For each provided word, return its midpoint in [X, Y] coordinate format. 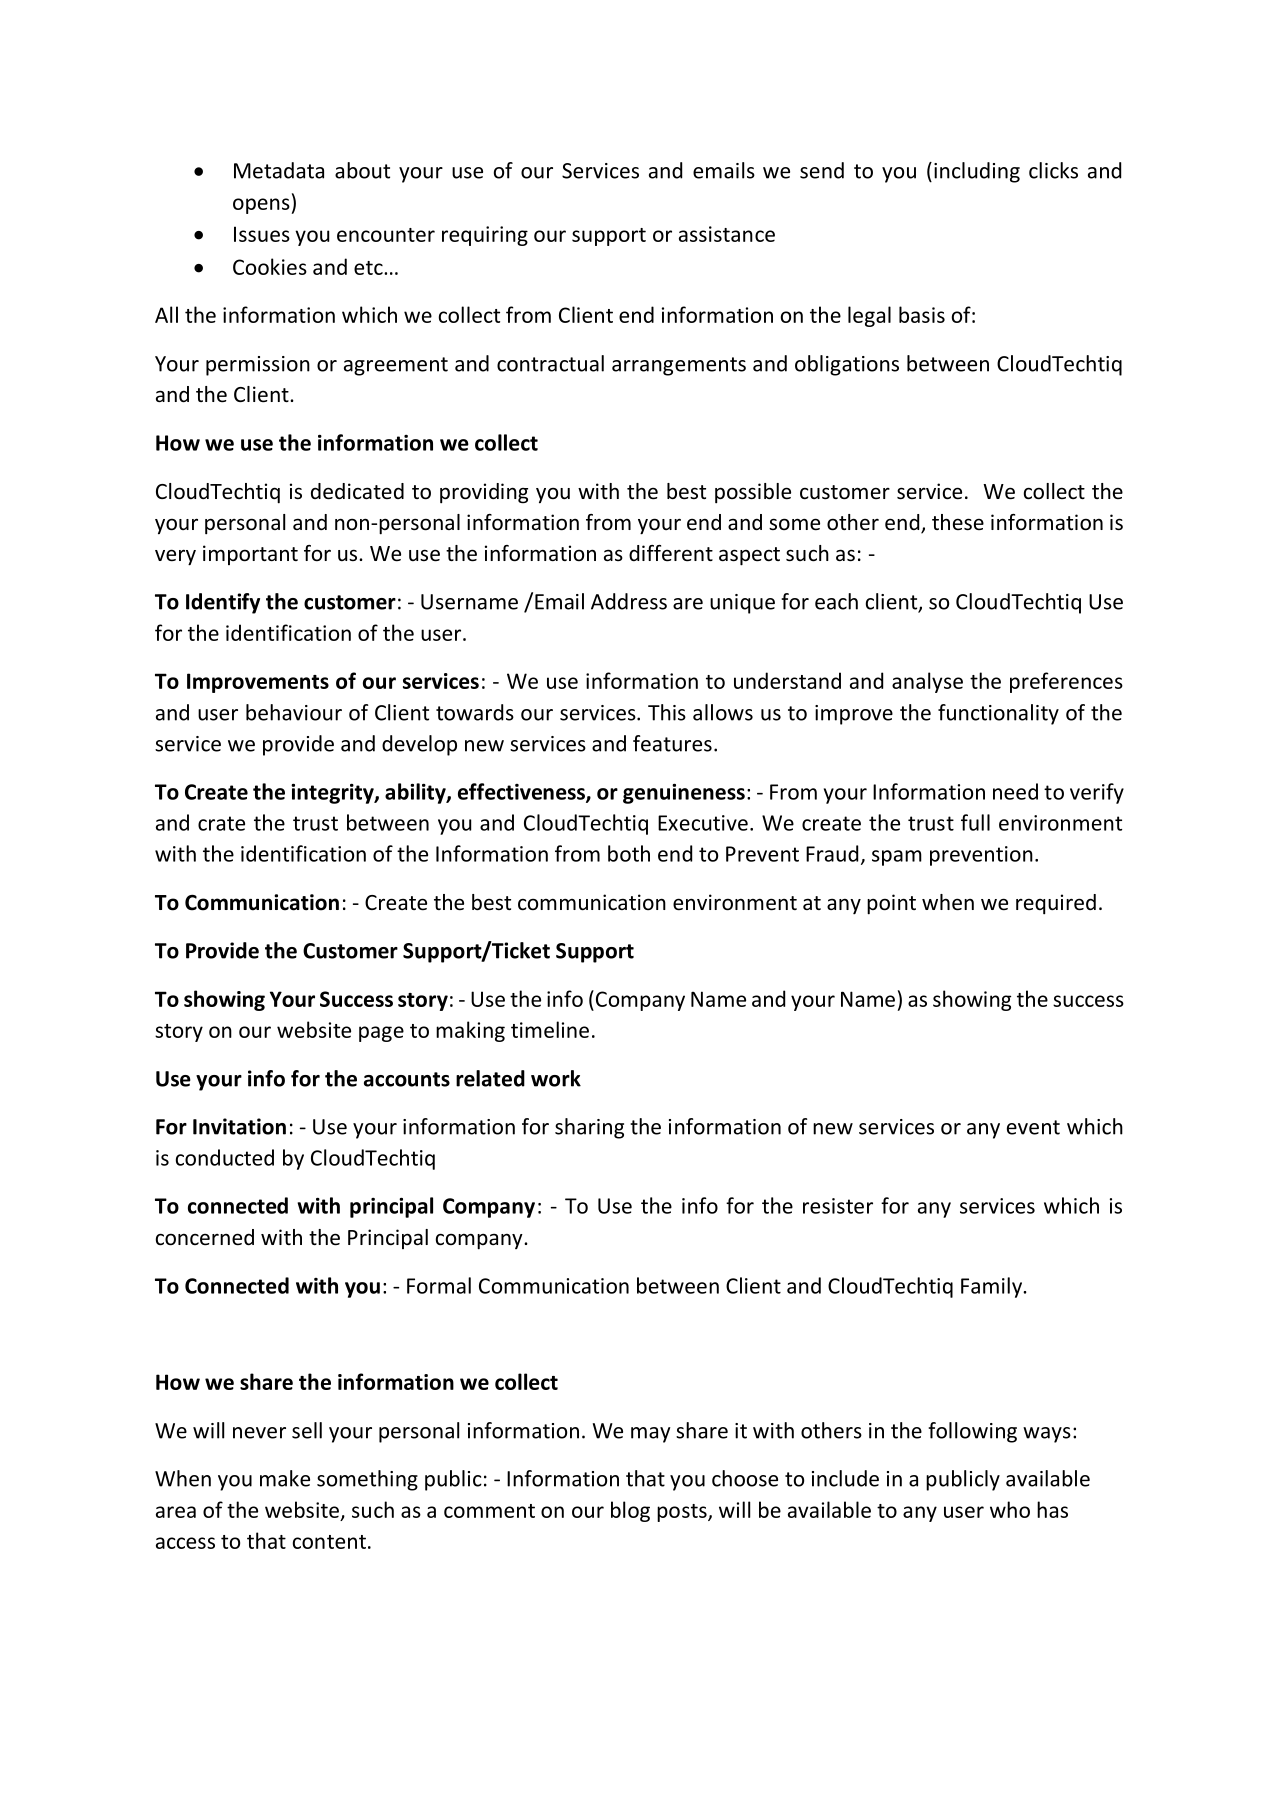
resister [838, 1206]
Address [629, 601]
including [977, 172]
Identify [223, 603]
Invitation [239, 1126]
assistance [727, 234]
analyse [927, 682]
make [285, 1478]
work [556, 1078]
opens [261, 206]
